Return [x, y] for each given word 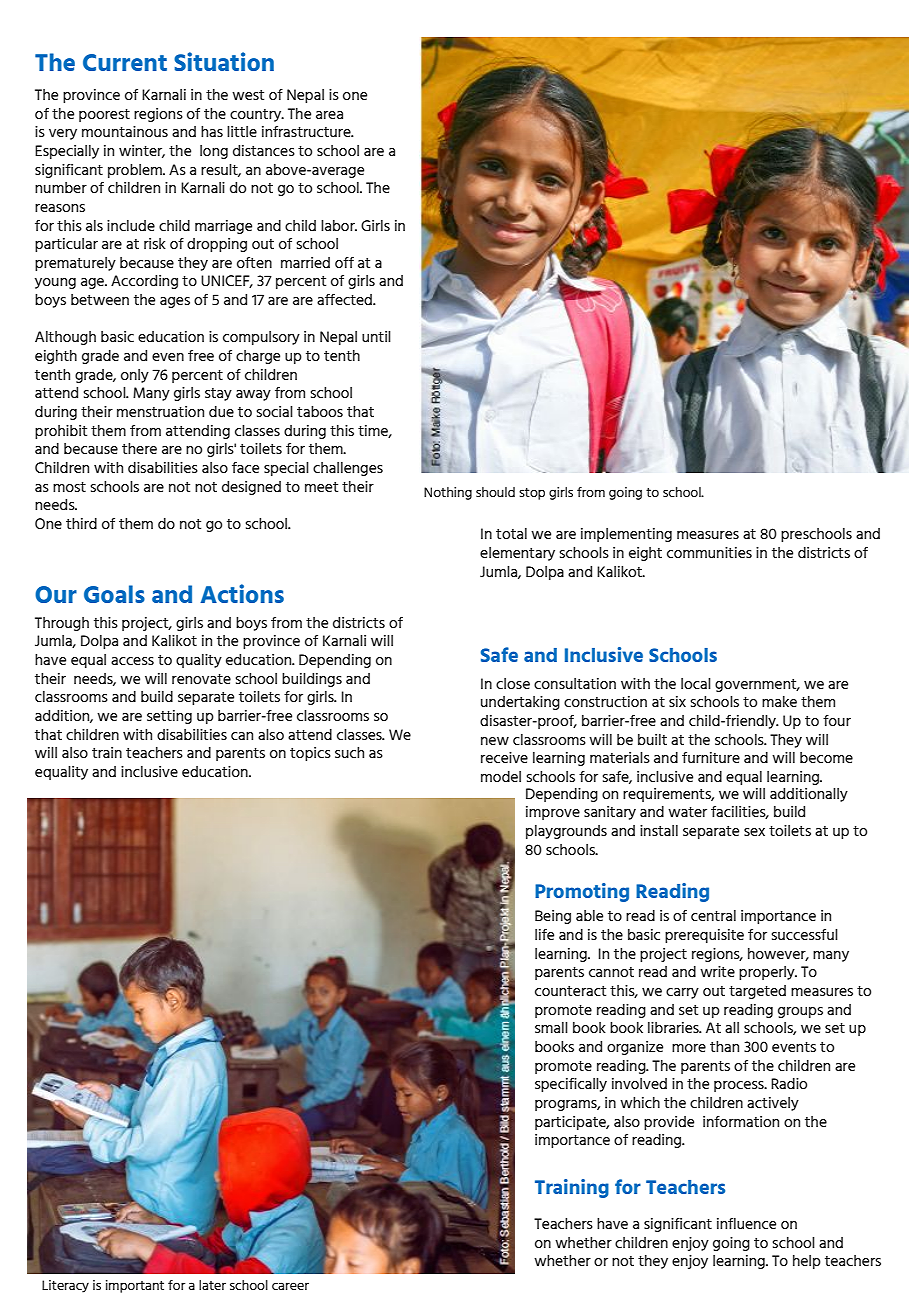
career [290, 1286]
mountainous [125, 131]
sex [754, 832]
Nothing [448, 493]
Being [553, 917]
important [135, 1286]
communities [709, 552]
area [329, 115]
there [139, 448]
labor [339, 225]
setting [169, 717]
